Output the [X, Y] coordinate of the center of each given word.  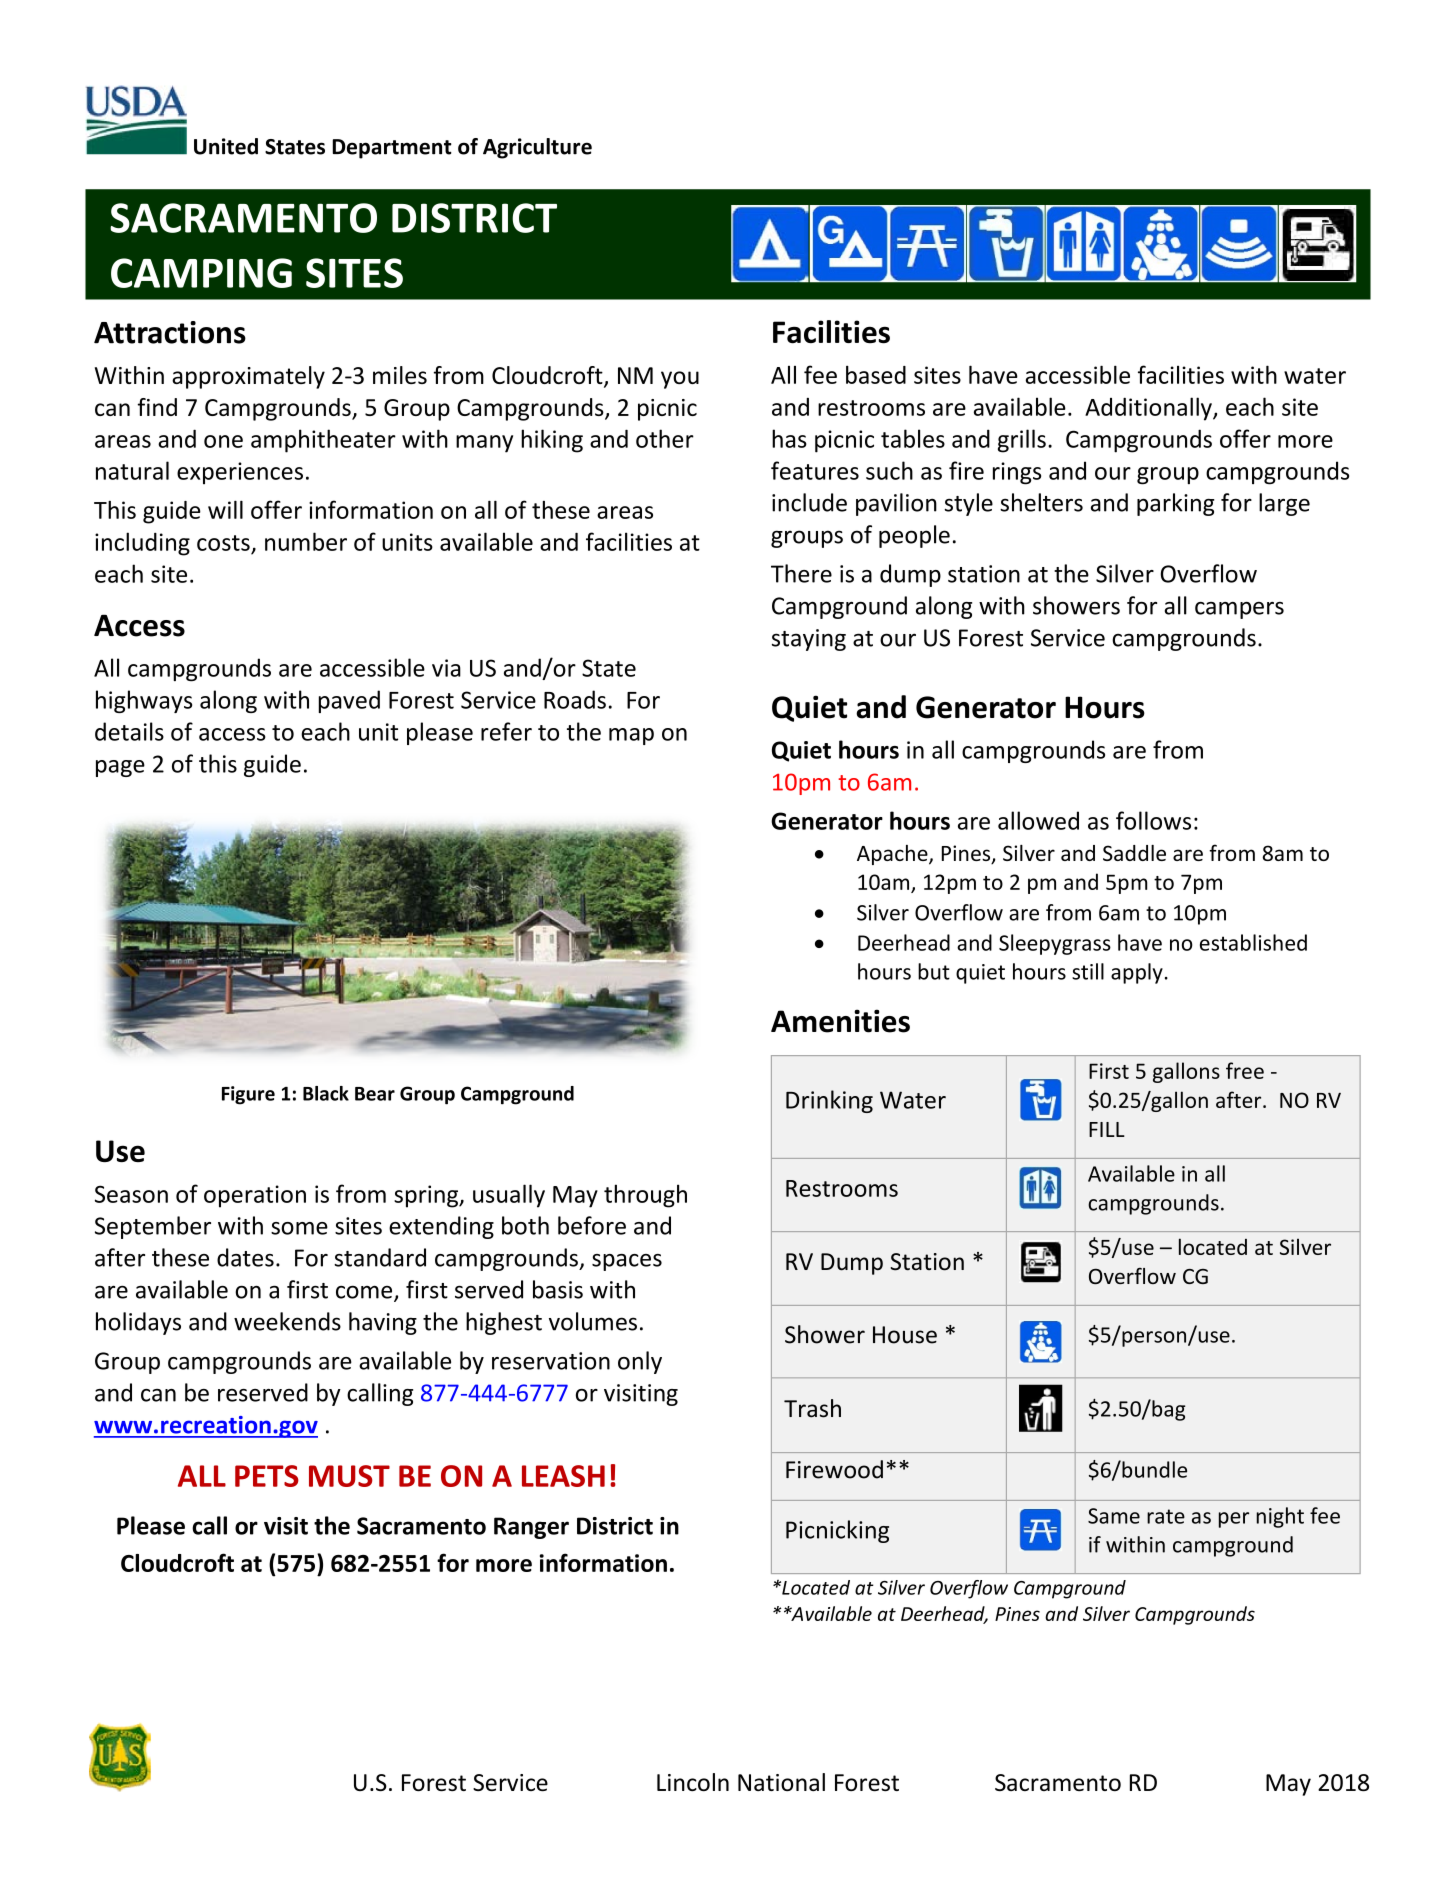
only [640, 1362]
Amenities [840, 1021]
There [801, 573]
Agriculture [537, 148]
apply [1137, 973]
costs [223, 543]
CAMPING [201, 273]
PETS [267, 1476]
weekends [287, 1321]
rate [1166, 1516]
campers [1239, 610]
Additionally [1149, 409]
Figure [248, 1095]
